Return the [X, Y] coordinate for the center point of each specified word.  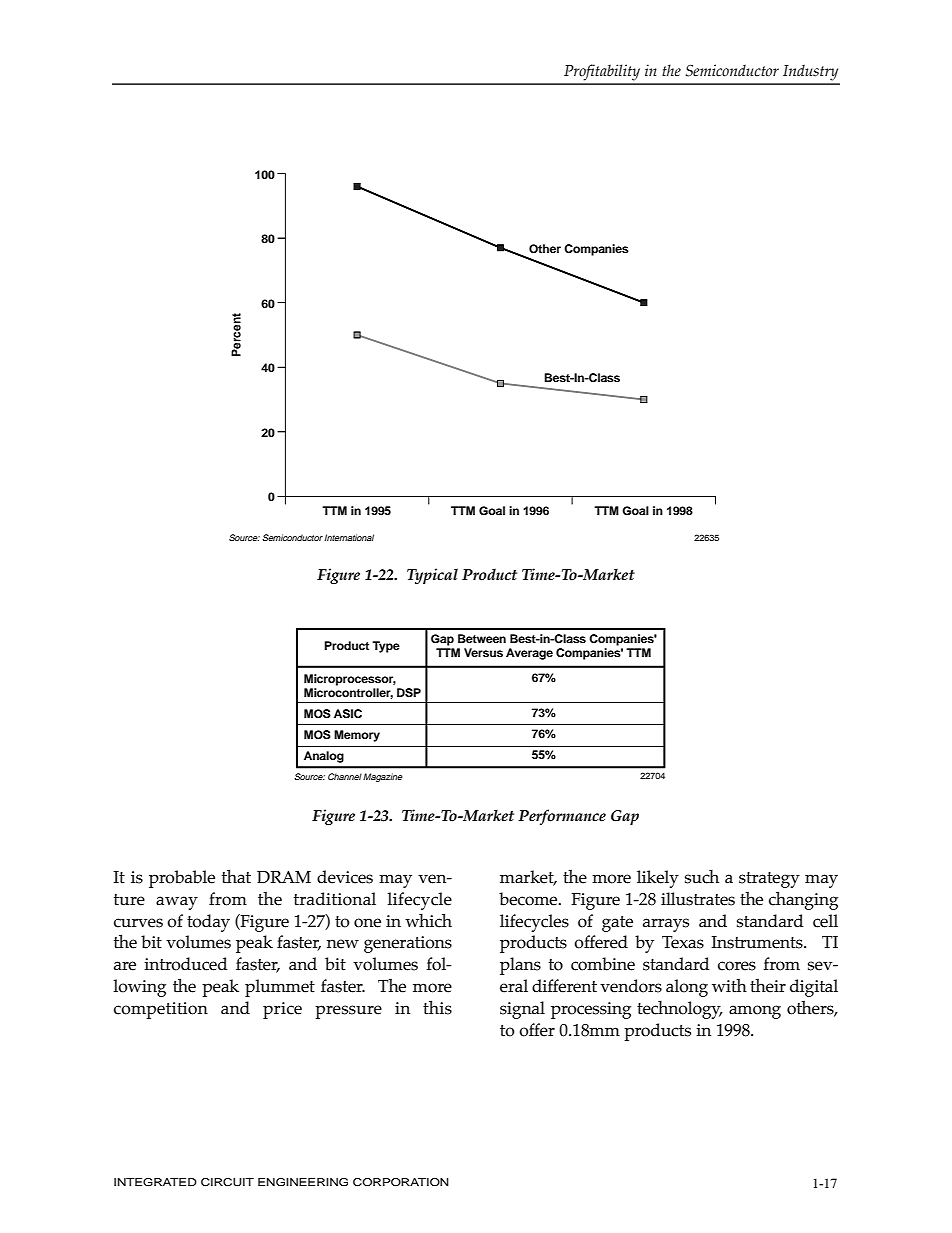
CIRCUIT [227, 1182]
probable [182, 879]
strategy [769, 880]
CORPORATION [401, 1182]
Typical [432, 576]
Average [529, 654]
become [529, 899]
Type [386, 647]
